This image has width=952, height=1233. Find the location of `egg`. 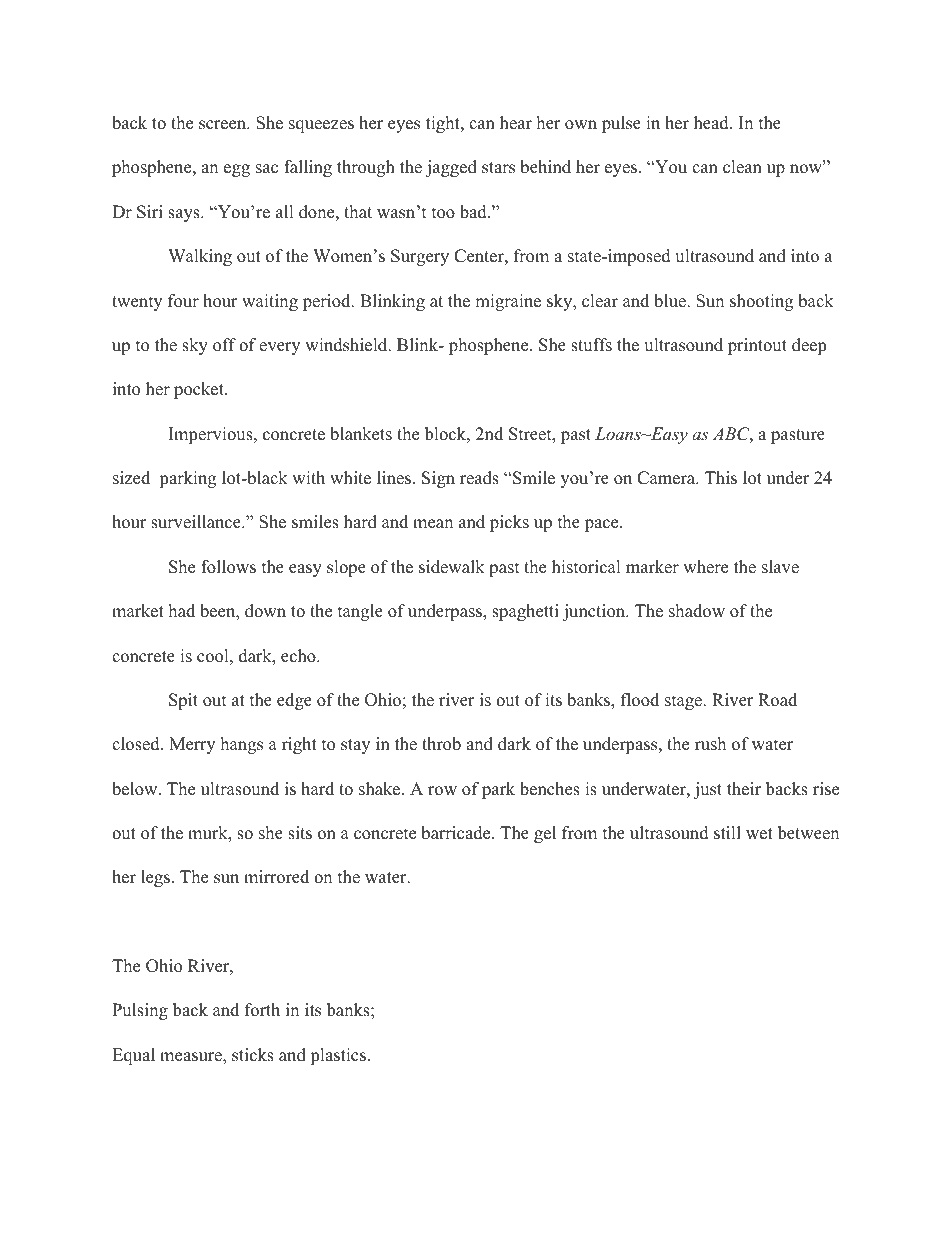

egg is located at coordinates (237, 170).
